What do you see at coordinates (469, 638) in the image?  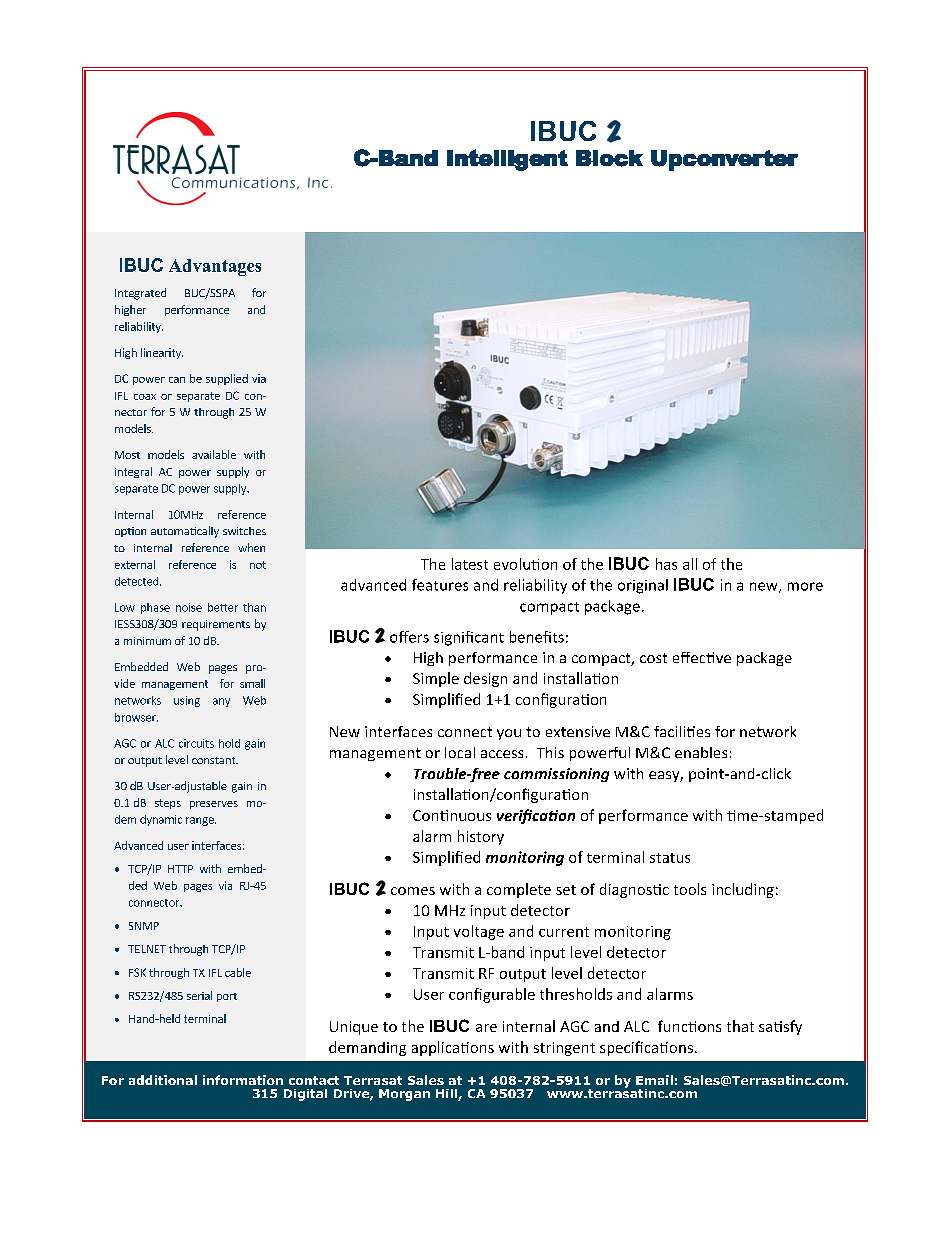 I see `significant` at bounding box center [469, 638].
